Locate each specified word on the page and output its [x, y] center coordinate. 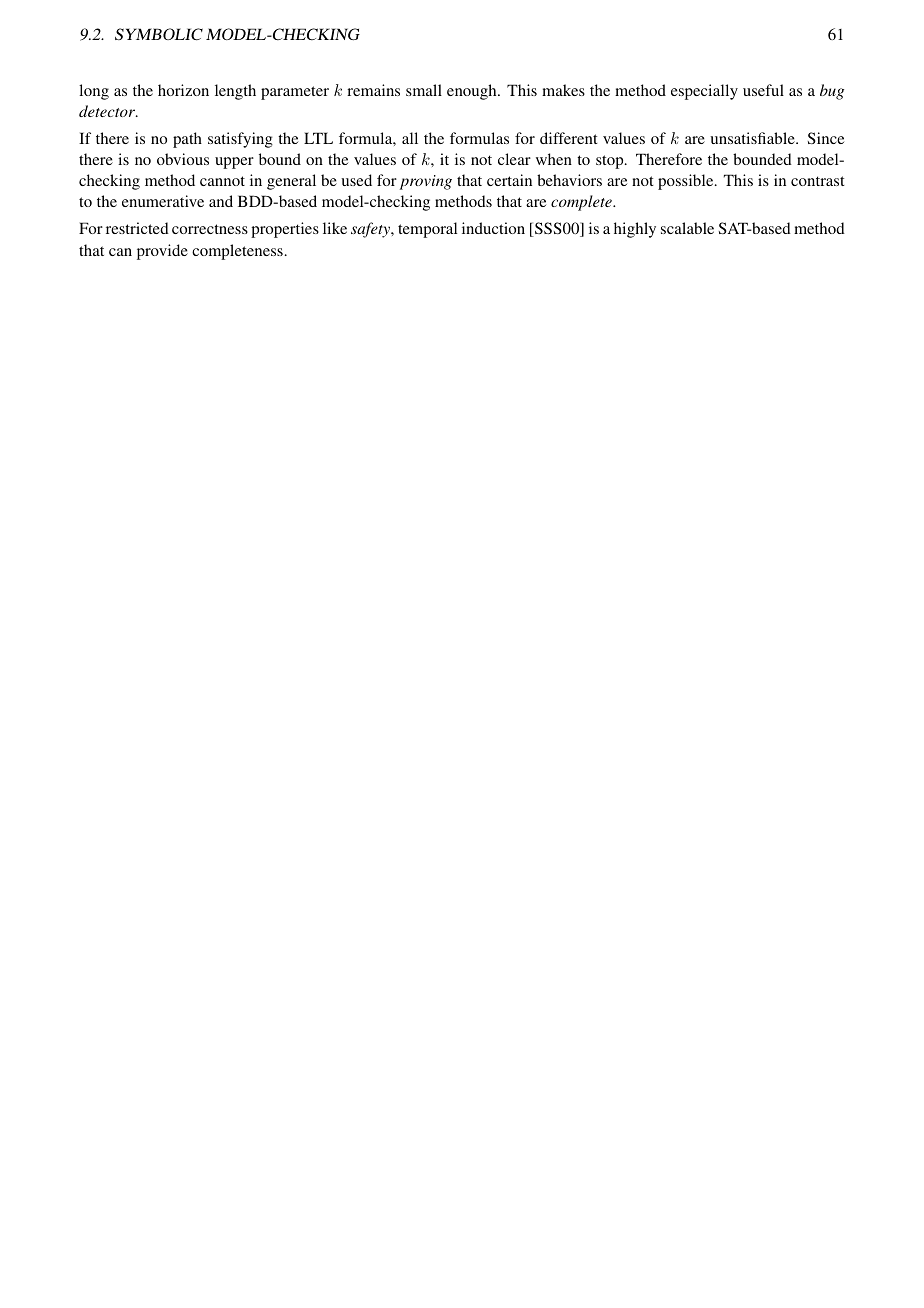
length [235, 92]
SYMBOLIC [159, 34]
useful [763, 90]
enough [473, 92]
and [221, 201]
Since [826, 138]
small [424, 90]
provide [162, 252]
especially [704, 92]
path [187, 140]
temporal [427, 230]
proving [426, 182]
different [568, 138]
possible [687, 182]
